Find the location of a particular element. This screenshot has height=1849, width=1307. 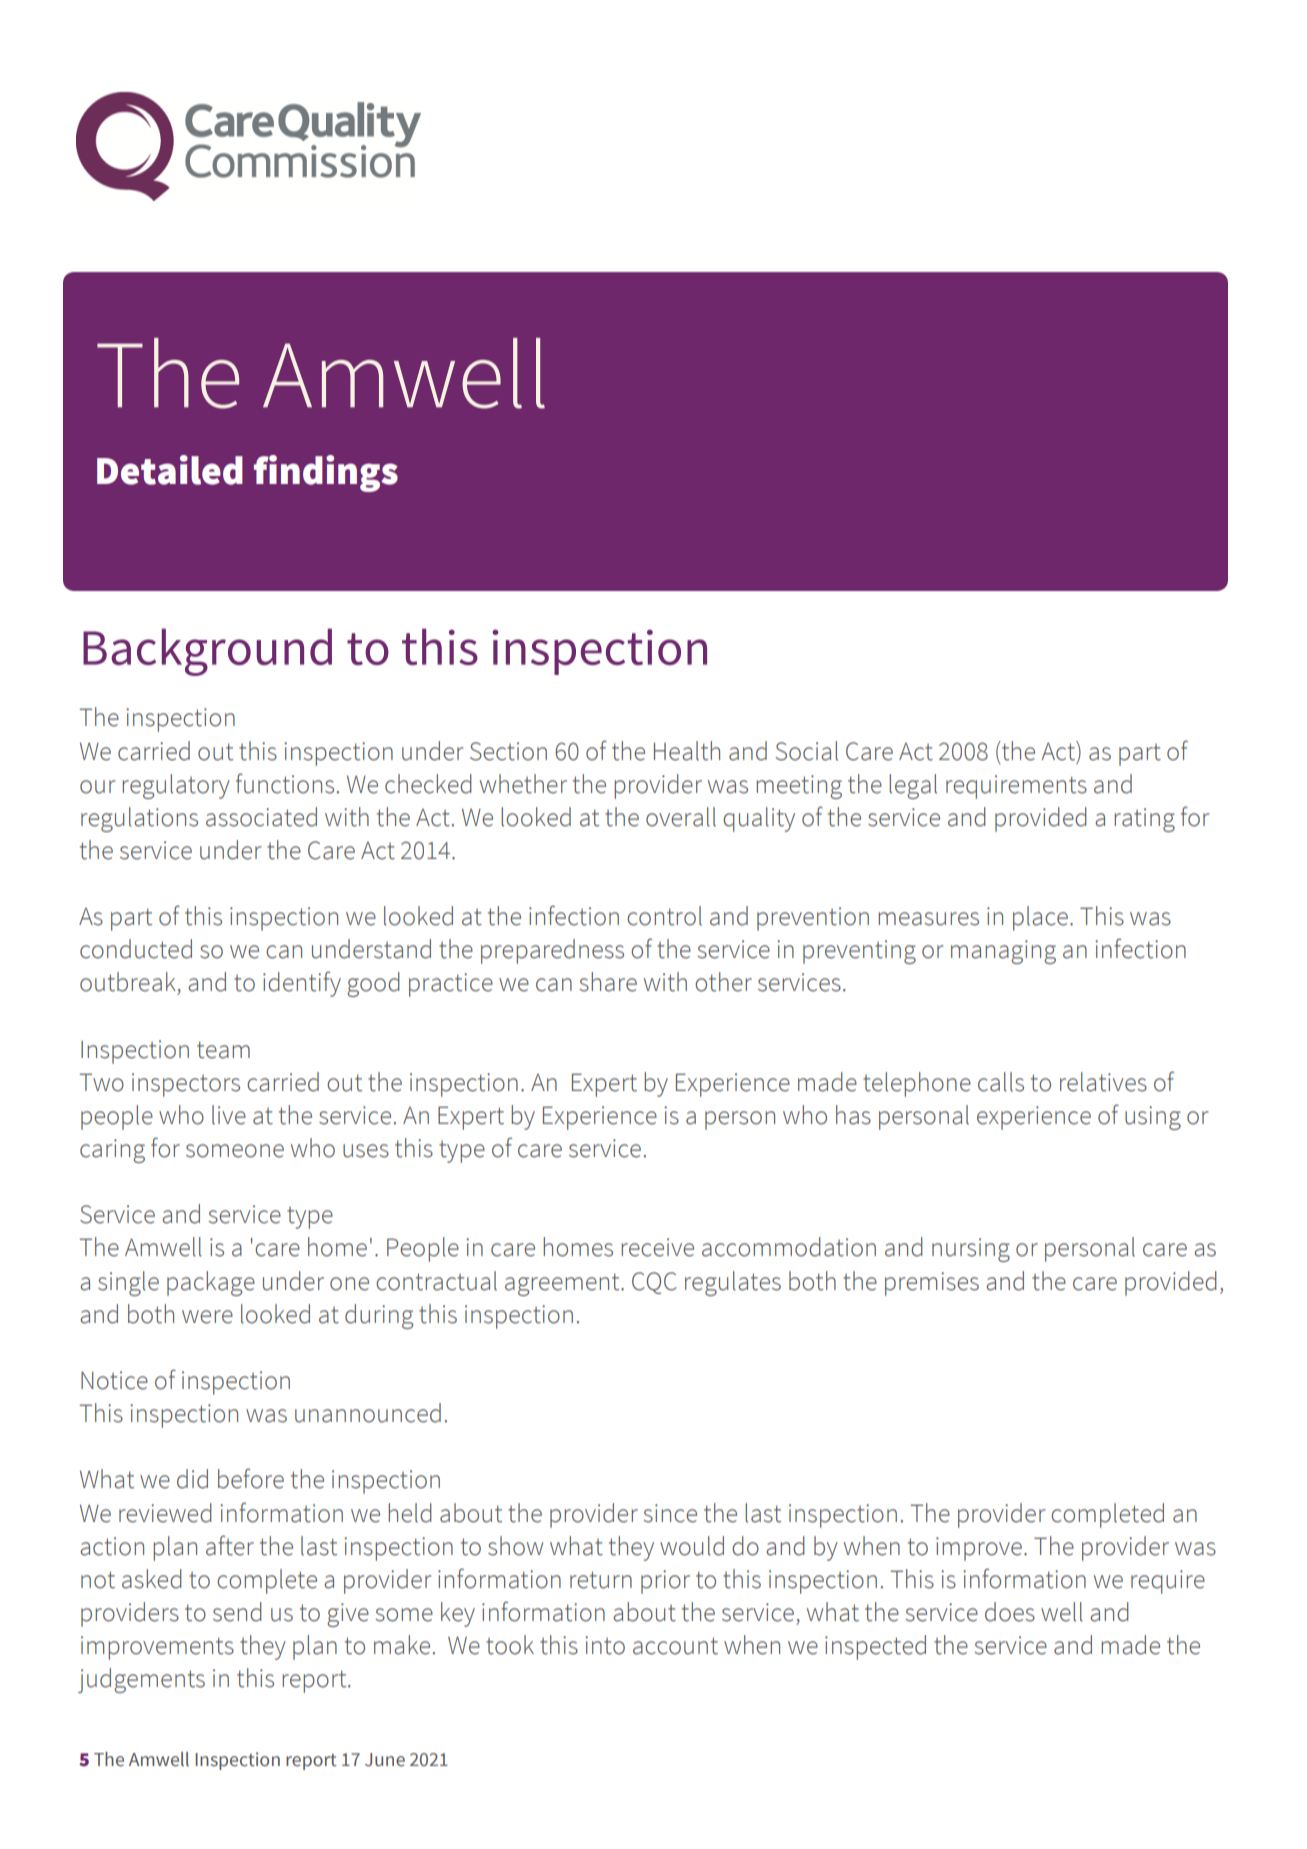

judgements is located at coordinates (141, 1680).
